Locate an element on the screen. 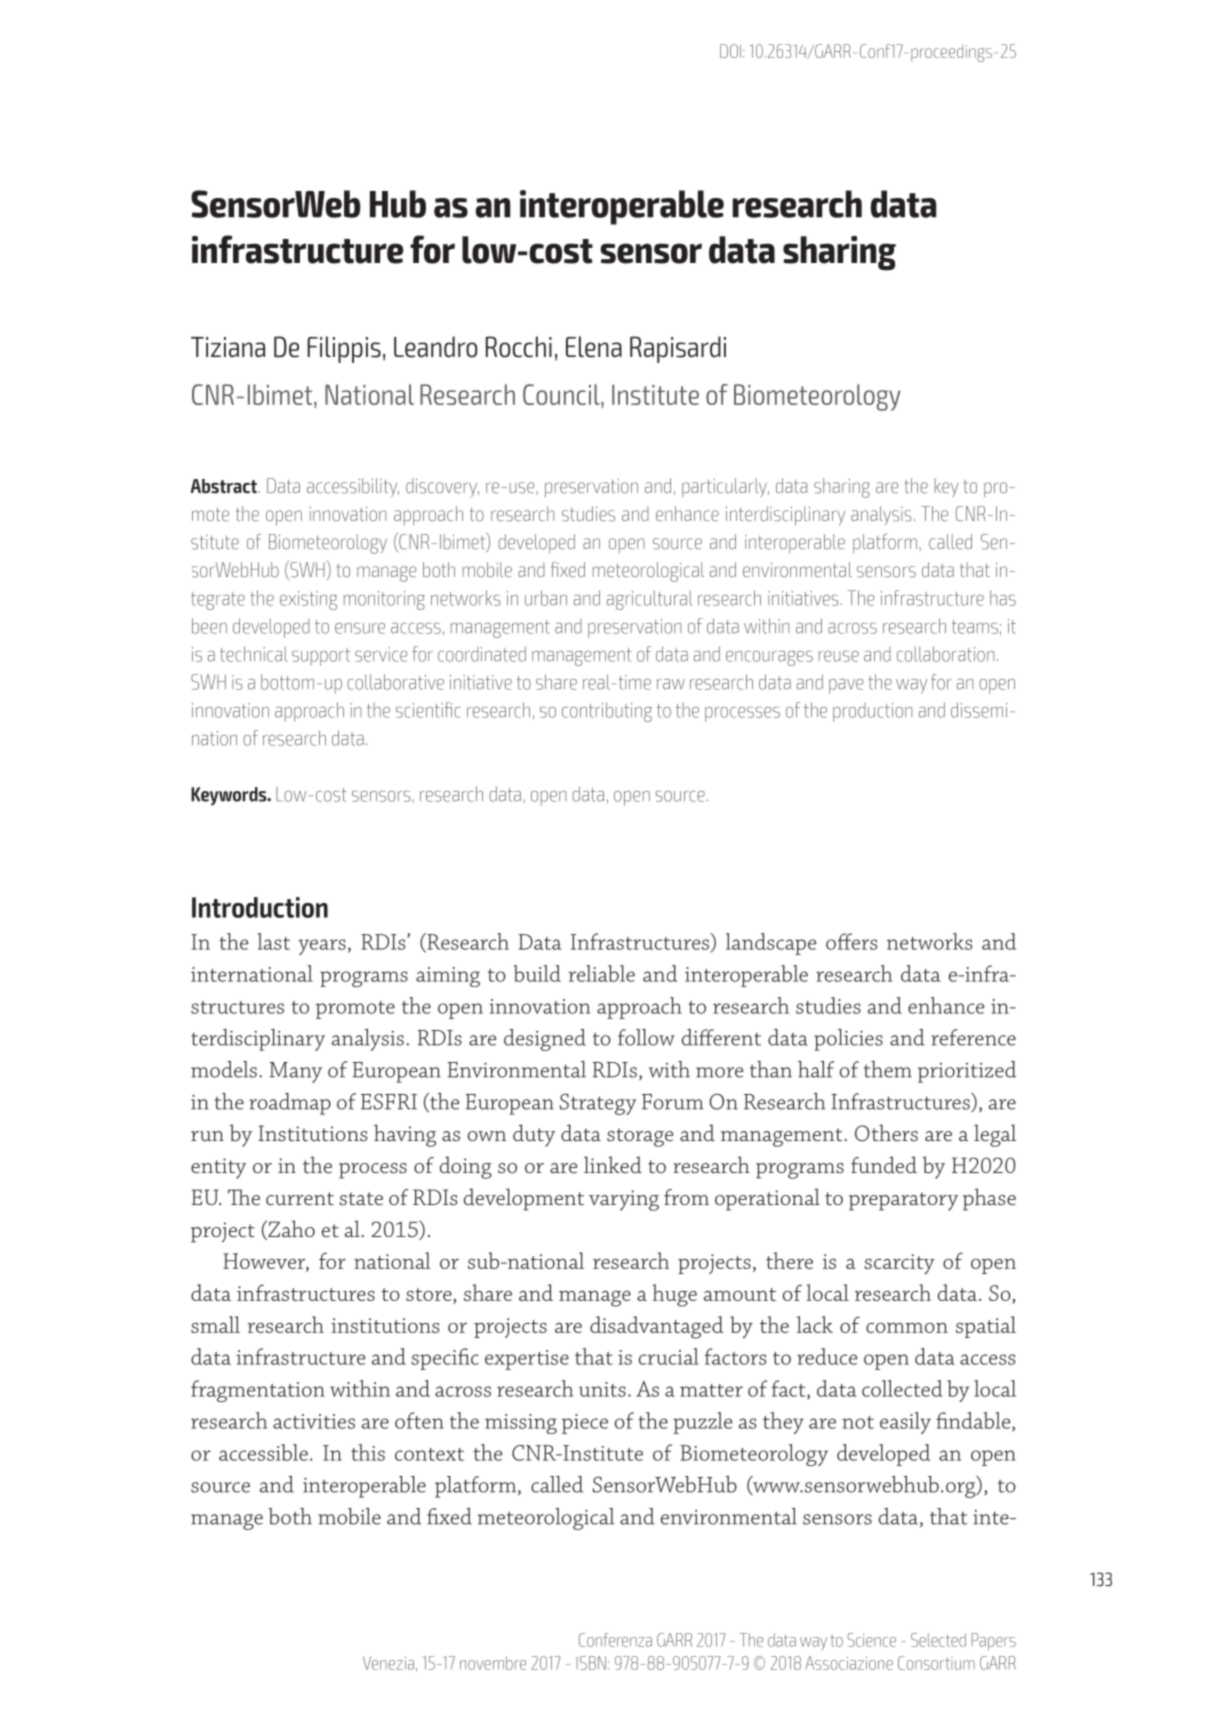  Abstract is located at coordinates (225, 486).
